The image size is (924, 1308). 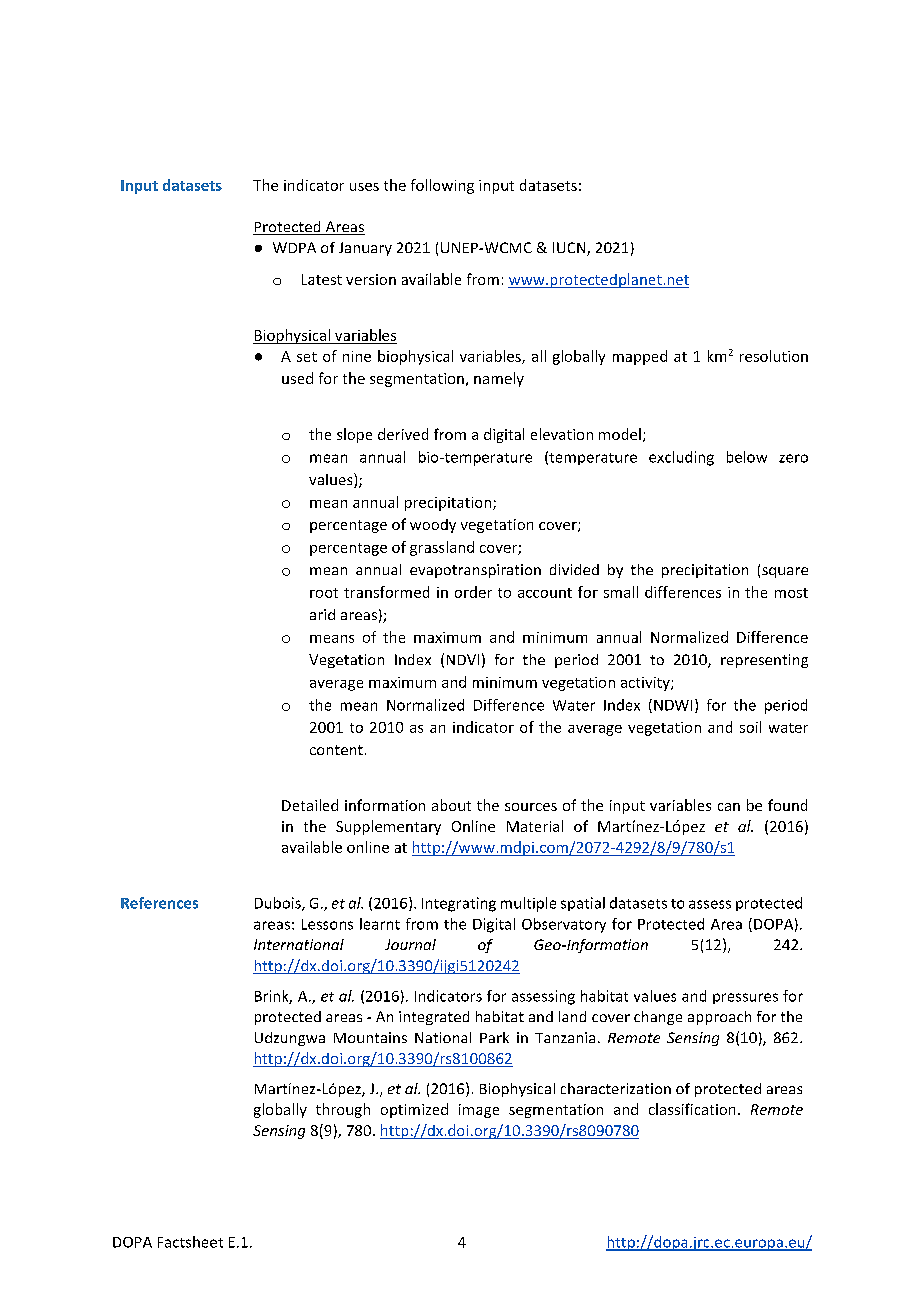 What do you see at coordinates (764, 661) in the screenshot?
I see `representing` at bounding box center [764, 661].
